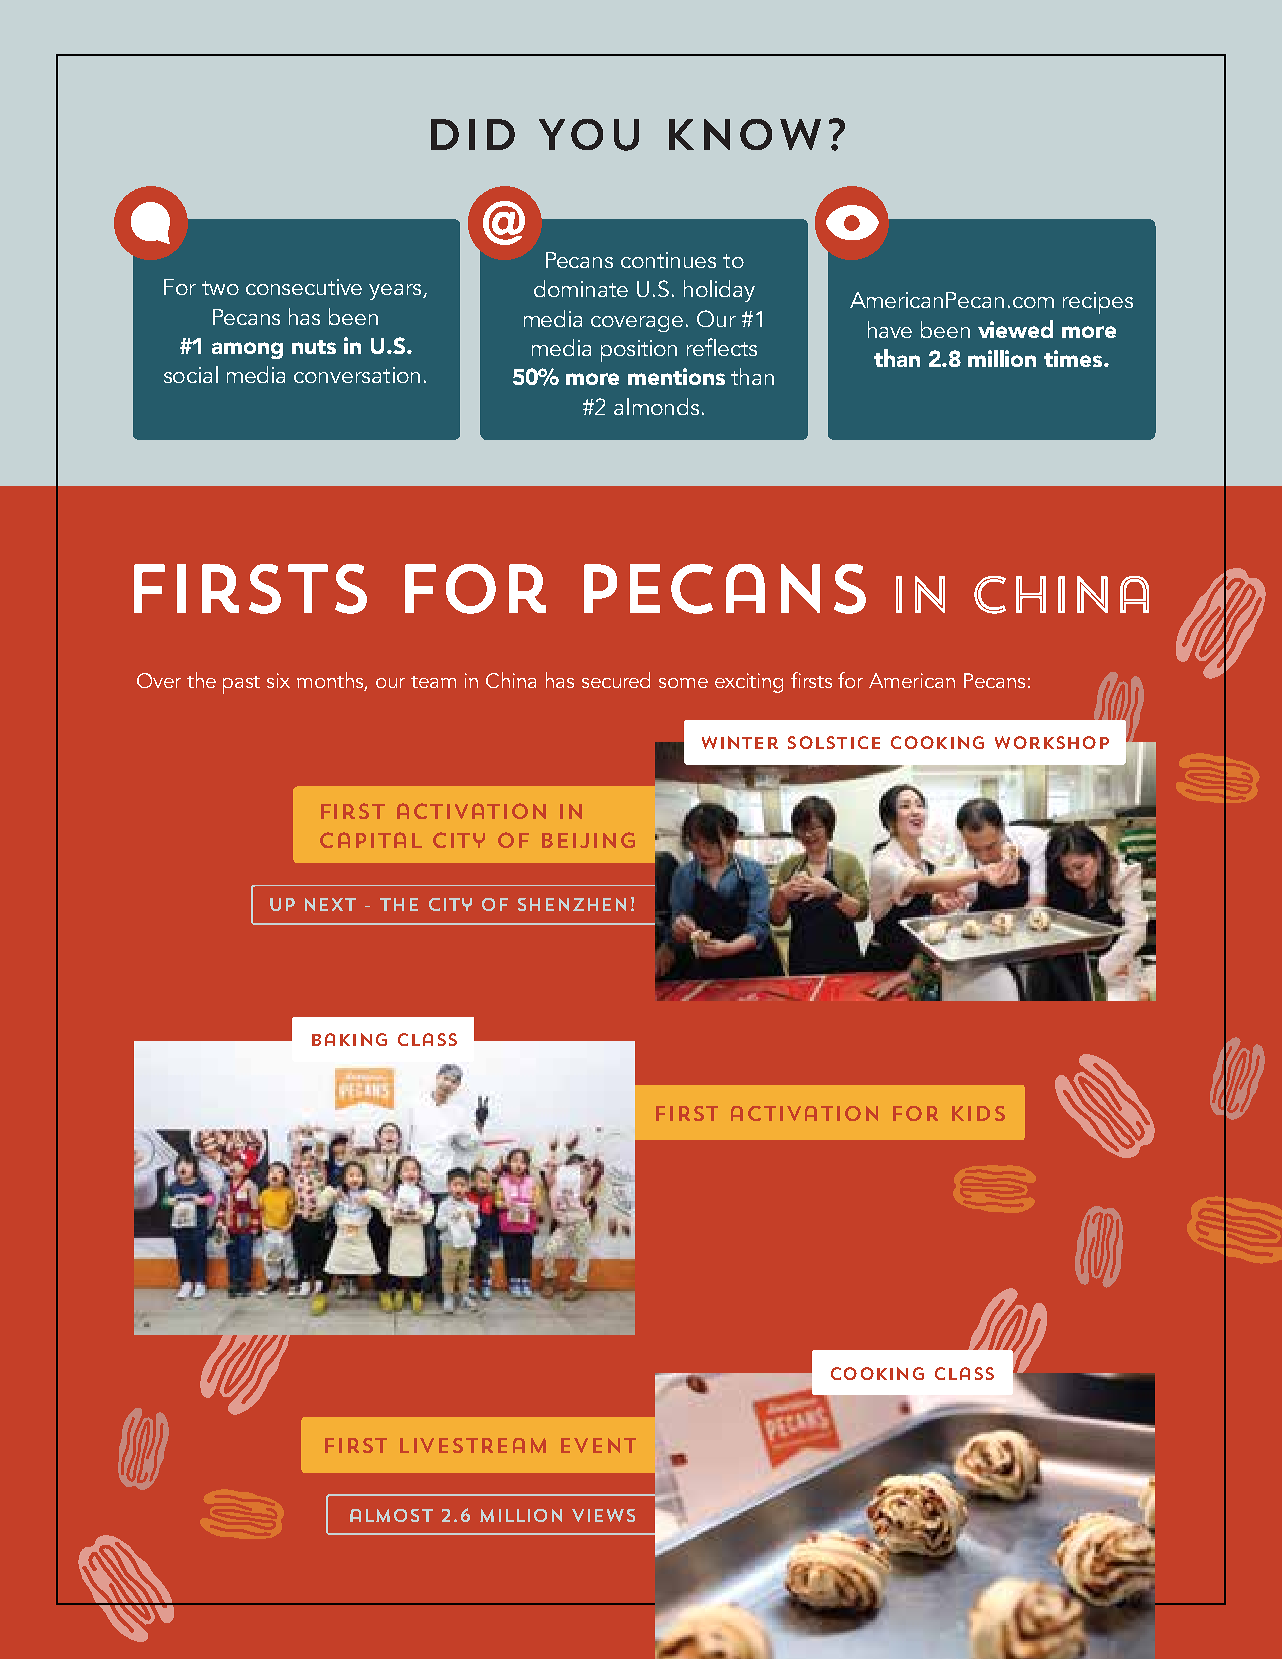  What do you see at coordinates (616, 680) in the page?
I see `secured` at bounding box center [616, 680].
